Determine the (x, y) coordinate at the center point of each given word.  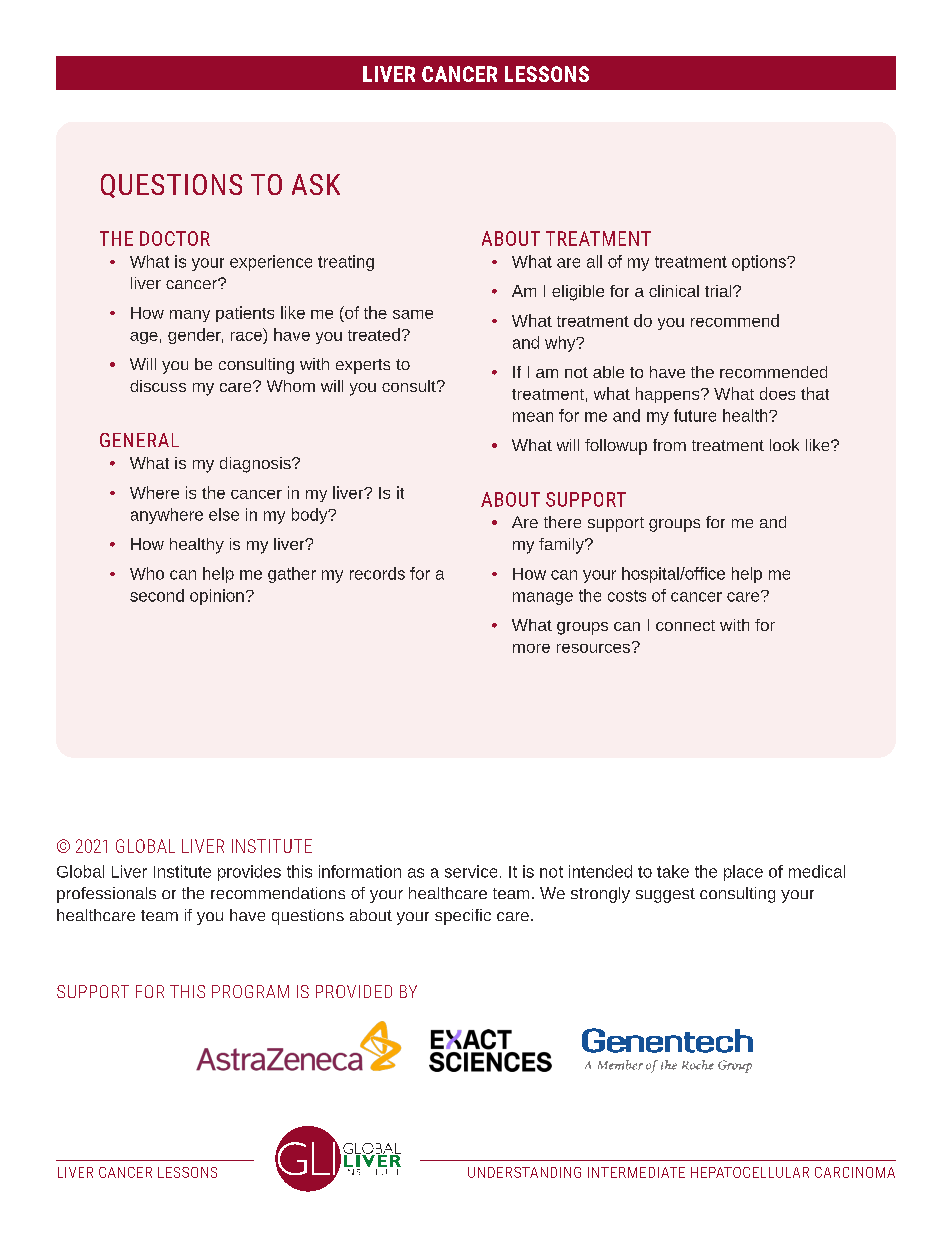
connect (685, 625)
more (531, 648)
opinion (217, 597)
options (760, 263)
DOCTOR (175, 238)
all (594, 261)
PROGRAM (250, 991)
